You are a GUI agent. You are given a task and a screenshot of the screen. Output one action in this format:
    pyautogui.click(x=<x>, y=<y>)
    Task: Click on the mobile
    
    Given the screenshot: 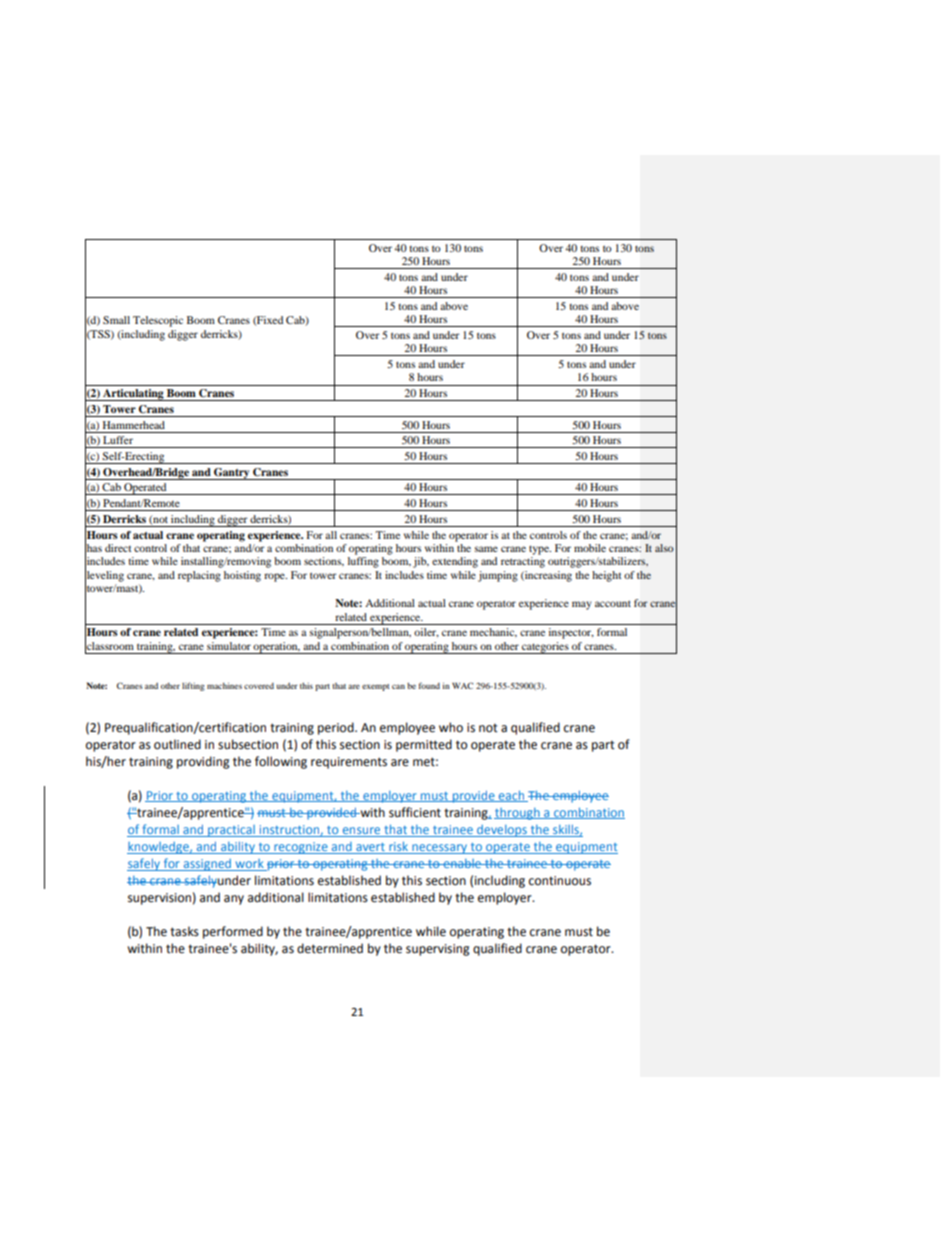 What is the action you would take?
    pyautogui.click(x=590, y=548)
